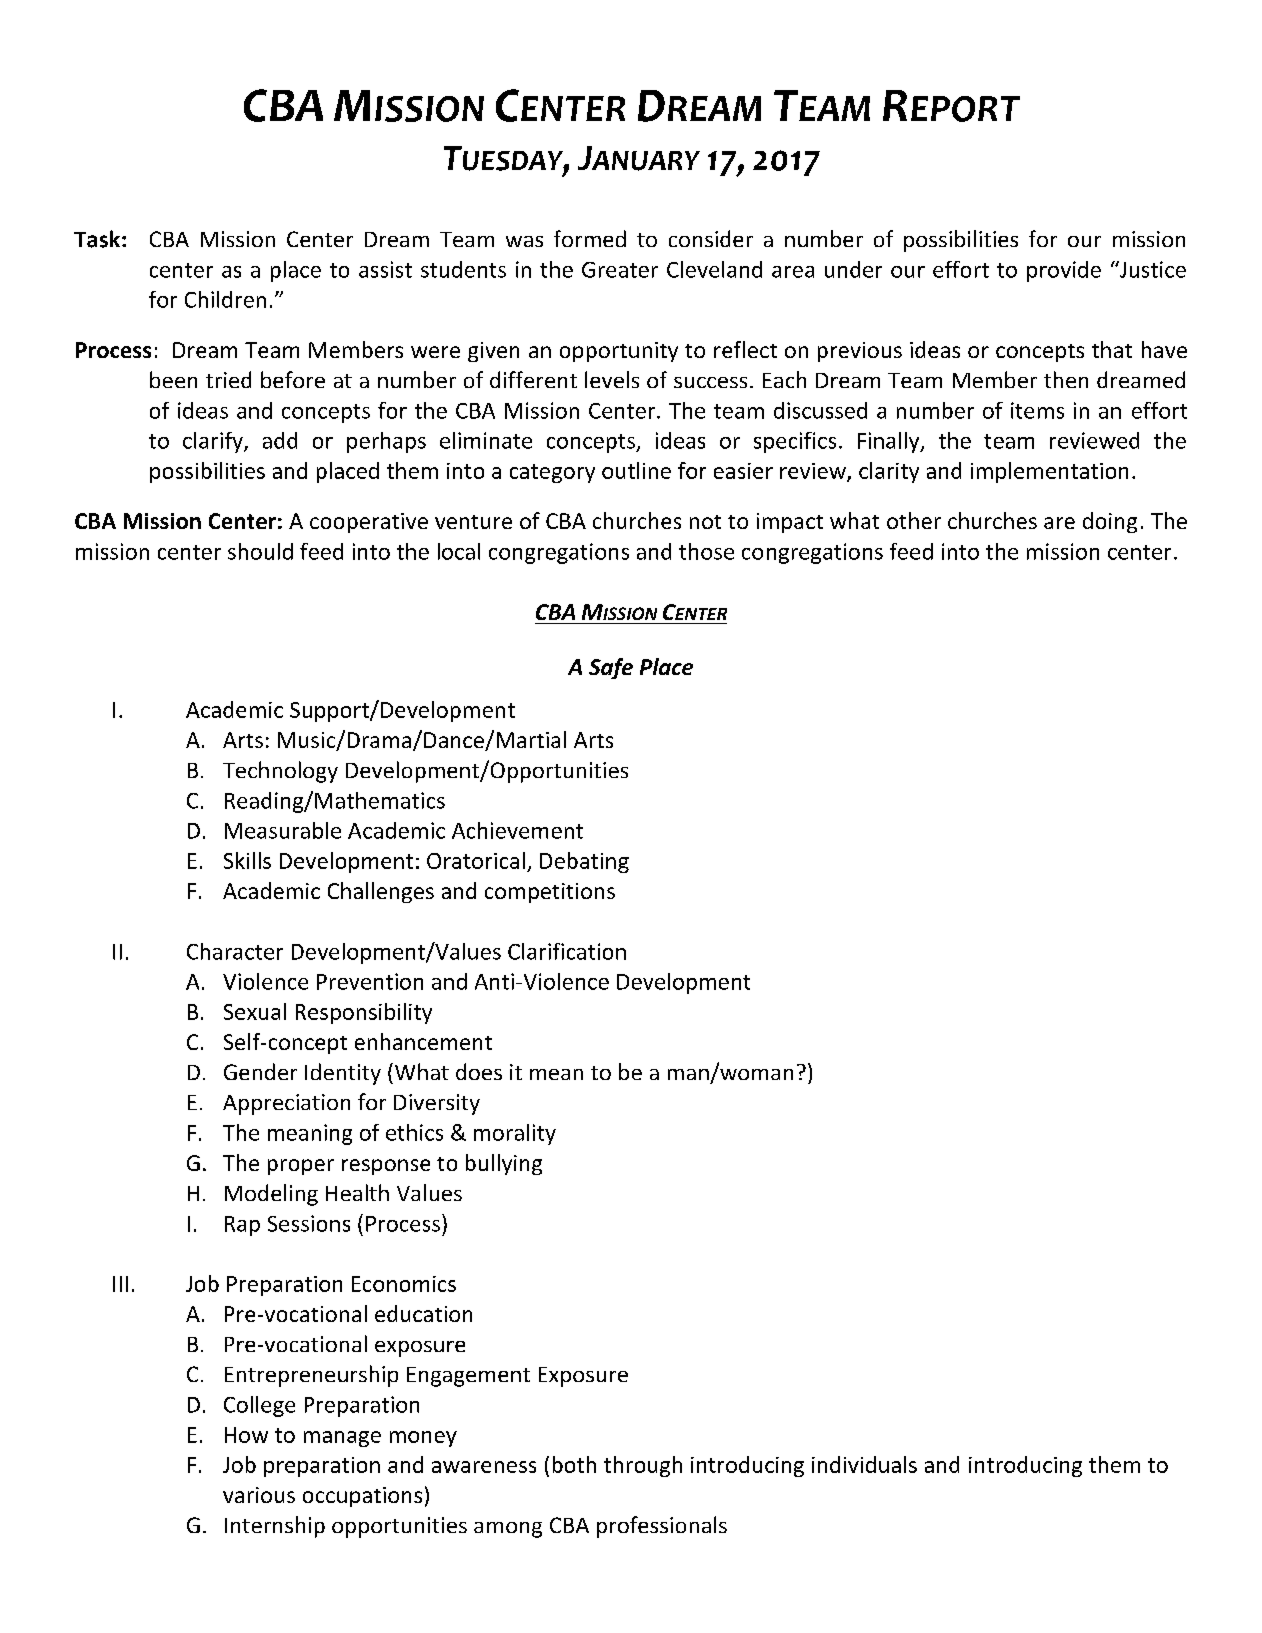 The image size is (1262, 1633). What do you see at coordinates (567, 951) in the document?
I see `Clarification` at bounding box center [567, 951].
